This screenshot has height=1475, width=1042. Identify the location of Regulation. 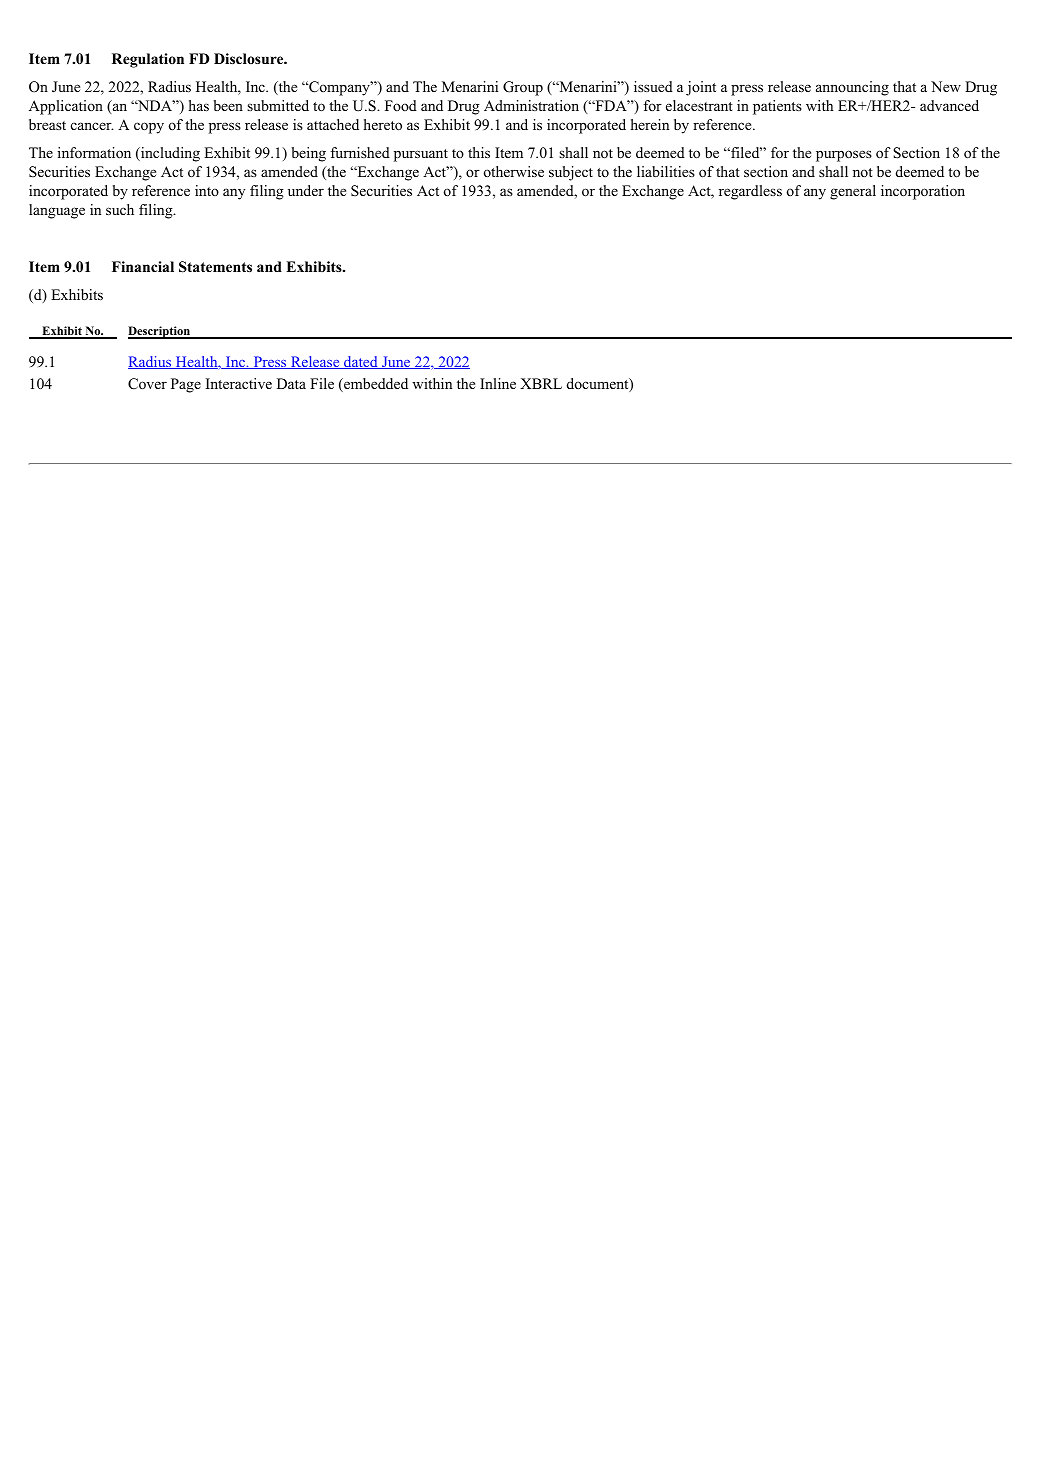
(148, 60).
